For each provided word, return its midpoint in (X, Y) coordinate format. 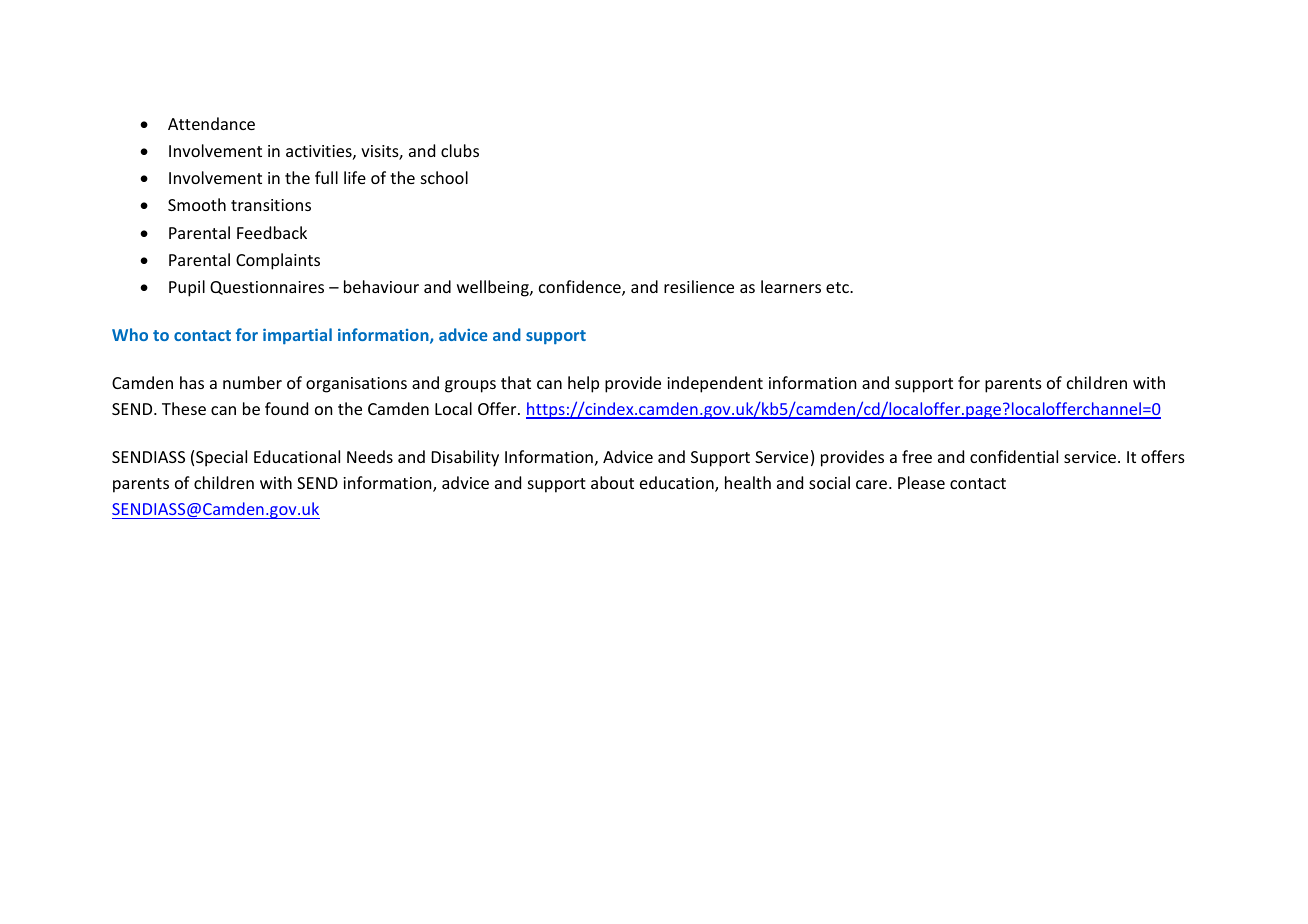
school (444, 177)
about (612, 482)
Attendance (211, 123)
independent (715, 384)
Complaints (278, 261)
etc (838, 287)
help (583, 384)
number (252, 382)
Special (221, 458)
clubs (460, 150)
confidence (581, 288)
